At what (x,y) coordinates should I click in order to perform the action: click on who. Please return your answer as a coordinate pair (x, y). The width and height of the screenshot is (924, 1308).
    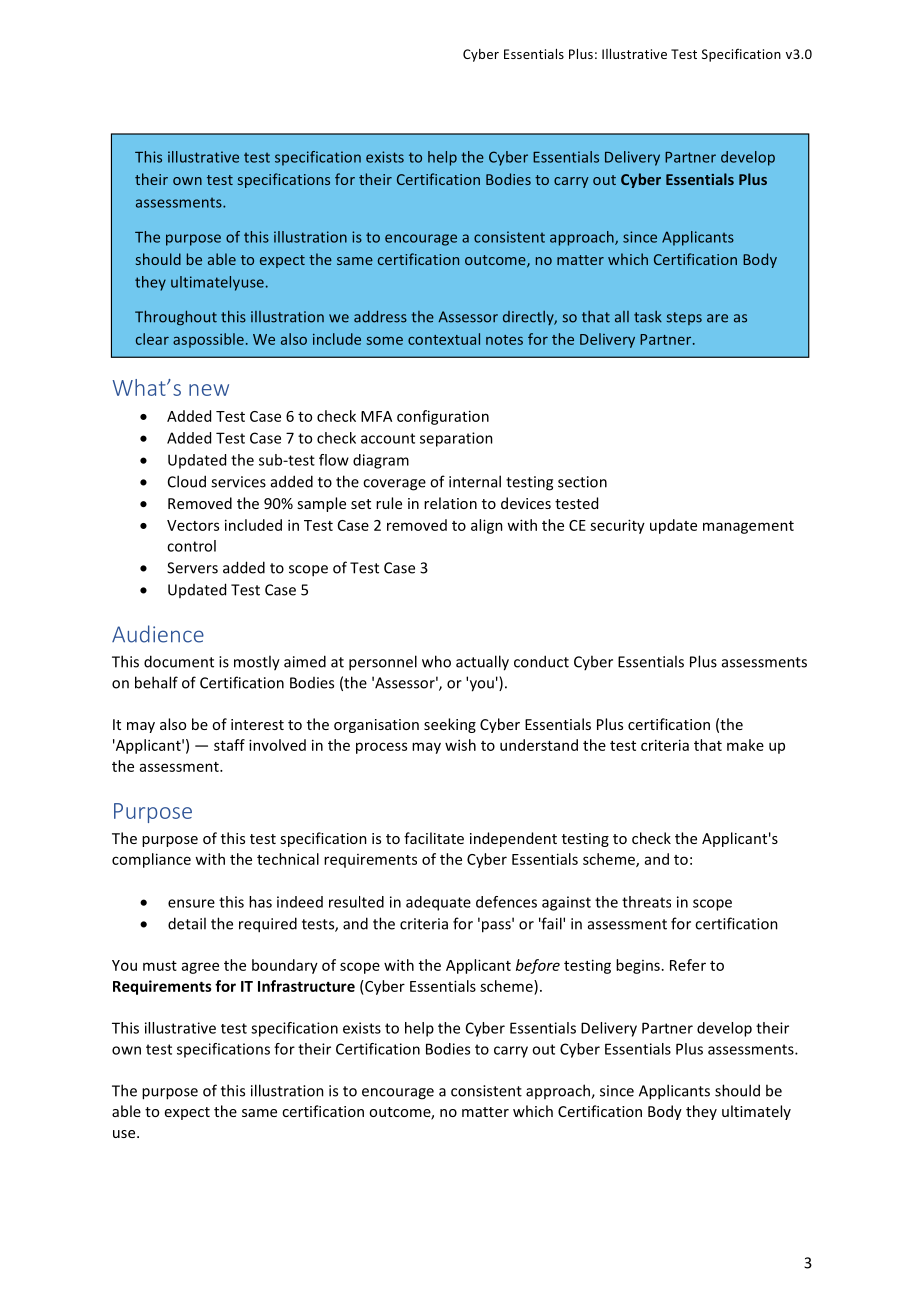
    Looking at the image, I should click on (436, 661).
